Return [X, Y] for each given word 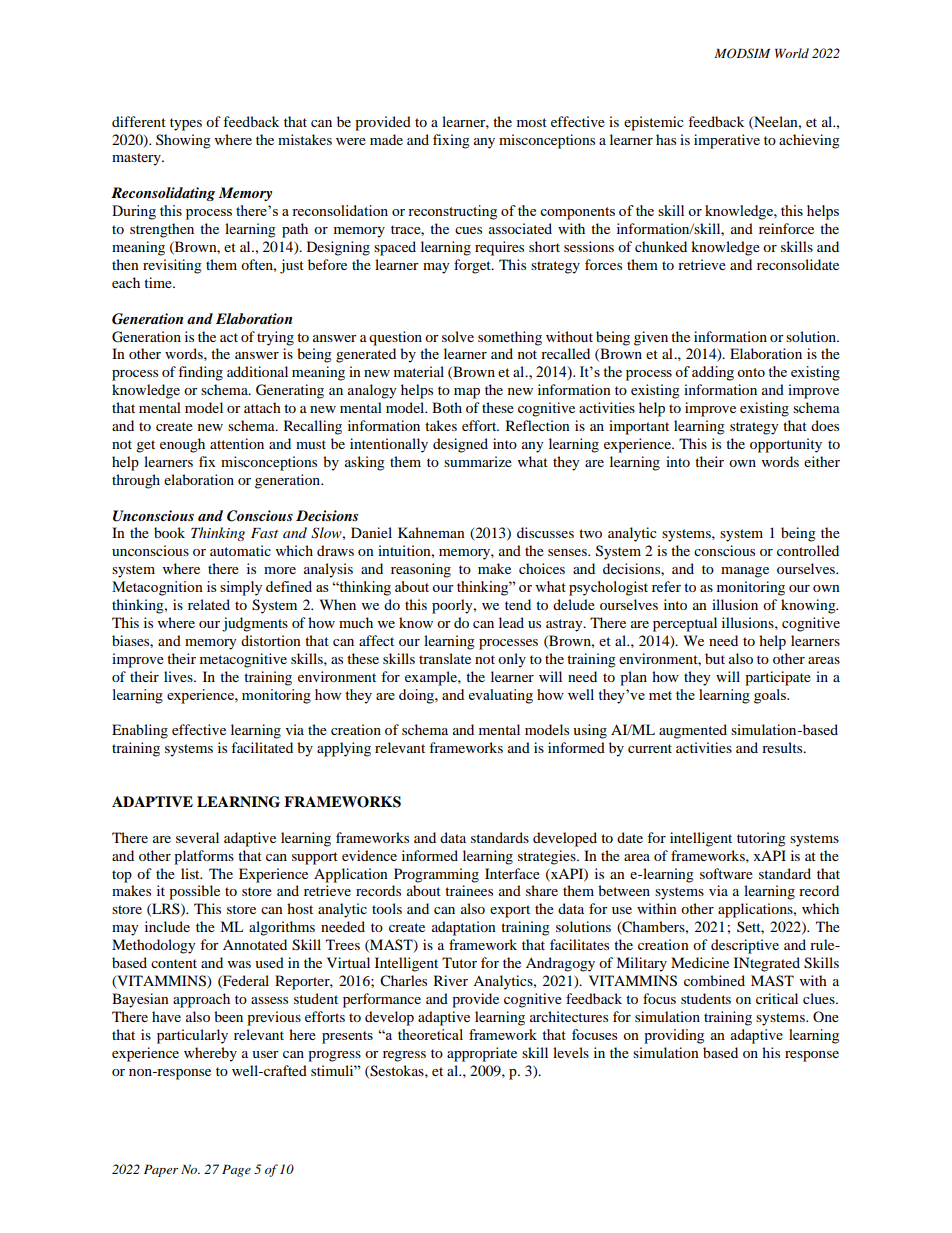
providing [674, 1036]
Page [236, 1171]
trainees [469, 890]
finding [200, 373]
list [191, 873]
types [186, 124]
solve [458, 336]
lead [511, 622]
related [209, 604]
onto [751, 372]
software [726, 873]
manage [745, 572]
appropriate [482, 1054]
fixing [451, 141]
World [792, 53]
